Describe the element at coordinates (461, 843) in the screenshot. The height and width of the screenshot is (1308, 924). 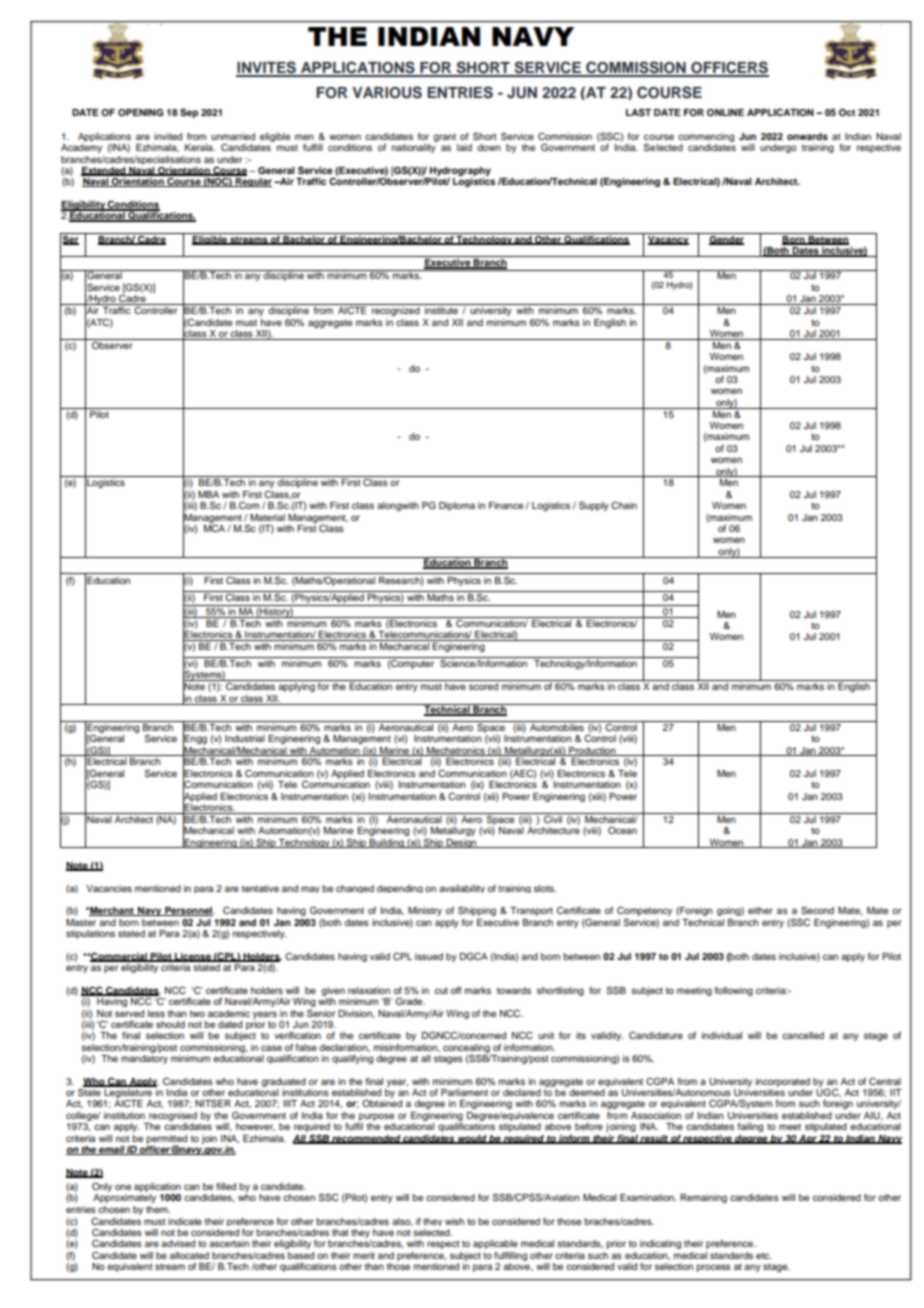
I see `Design` at that location.
